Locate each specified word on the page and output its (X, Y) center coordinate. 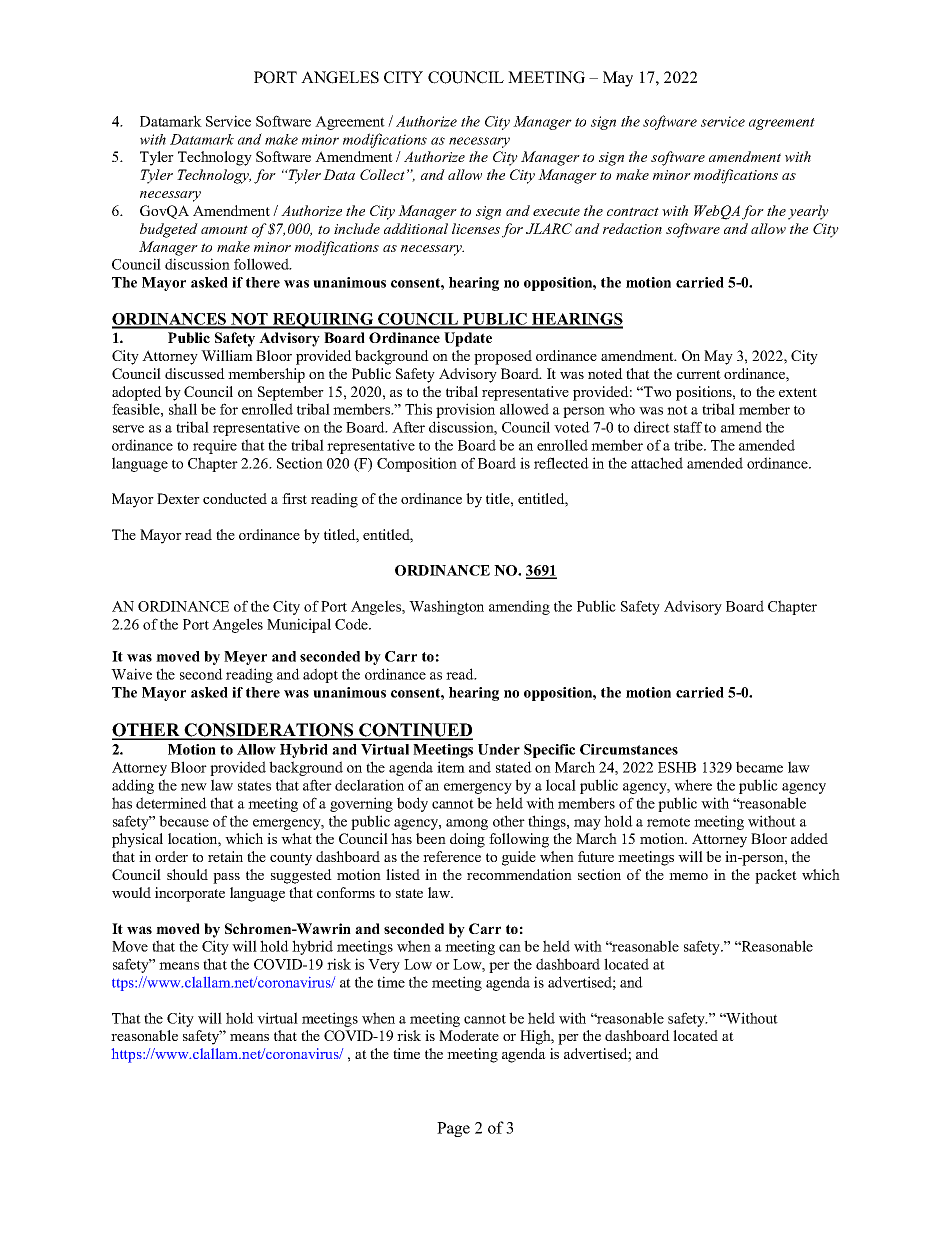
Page (453, 1129)
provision (465, 410)
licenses (476, 228)
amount (224, 229)
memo (688, 876)
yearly (808, 212)
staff (688, 427)
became (759, 767)
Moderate (469, 1035)
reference (452, 856)
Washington (446, 607)
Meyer (245, 658)
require (215, 446)
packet (776, 876)
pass (226, 878)
